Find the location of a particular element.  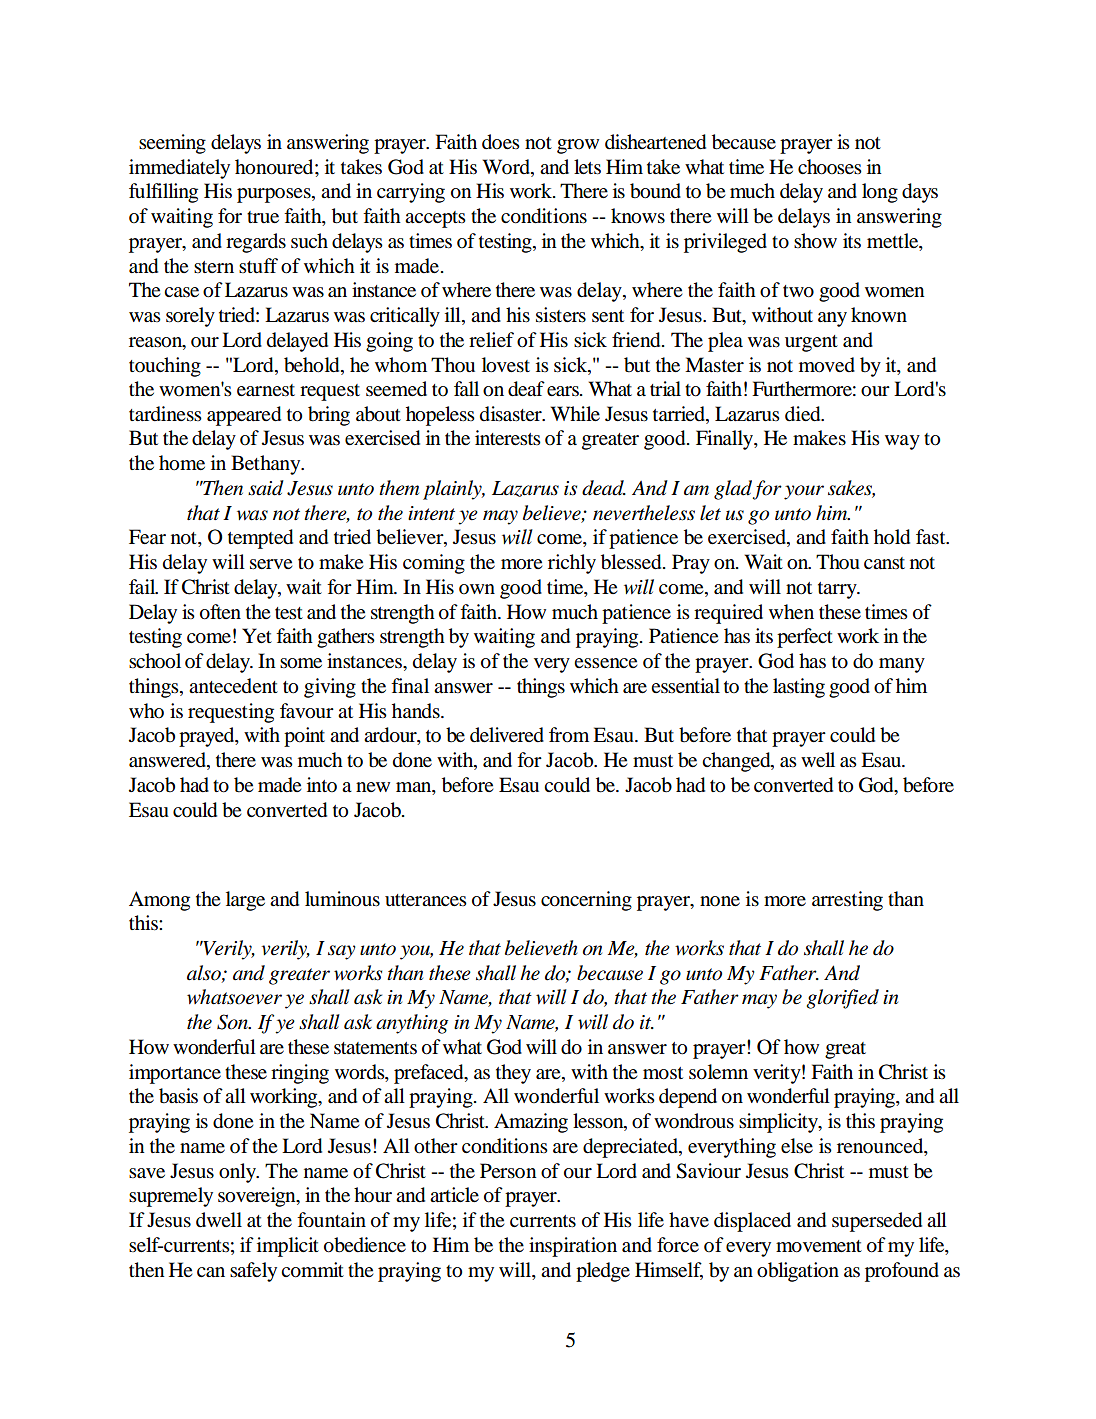

immediately is located at coordinates (179, 169).
